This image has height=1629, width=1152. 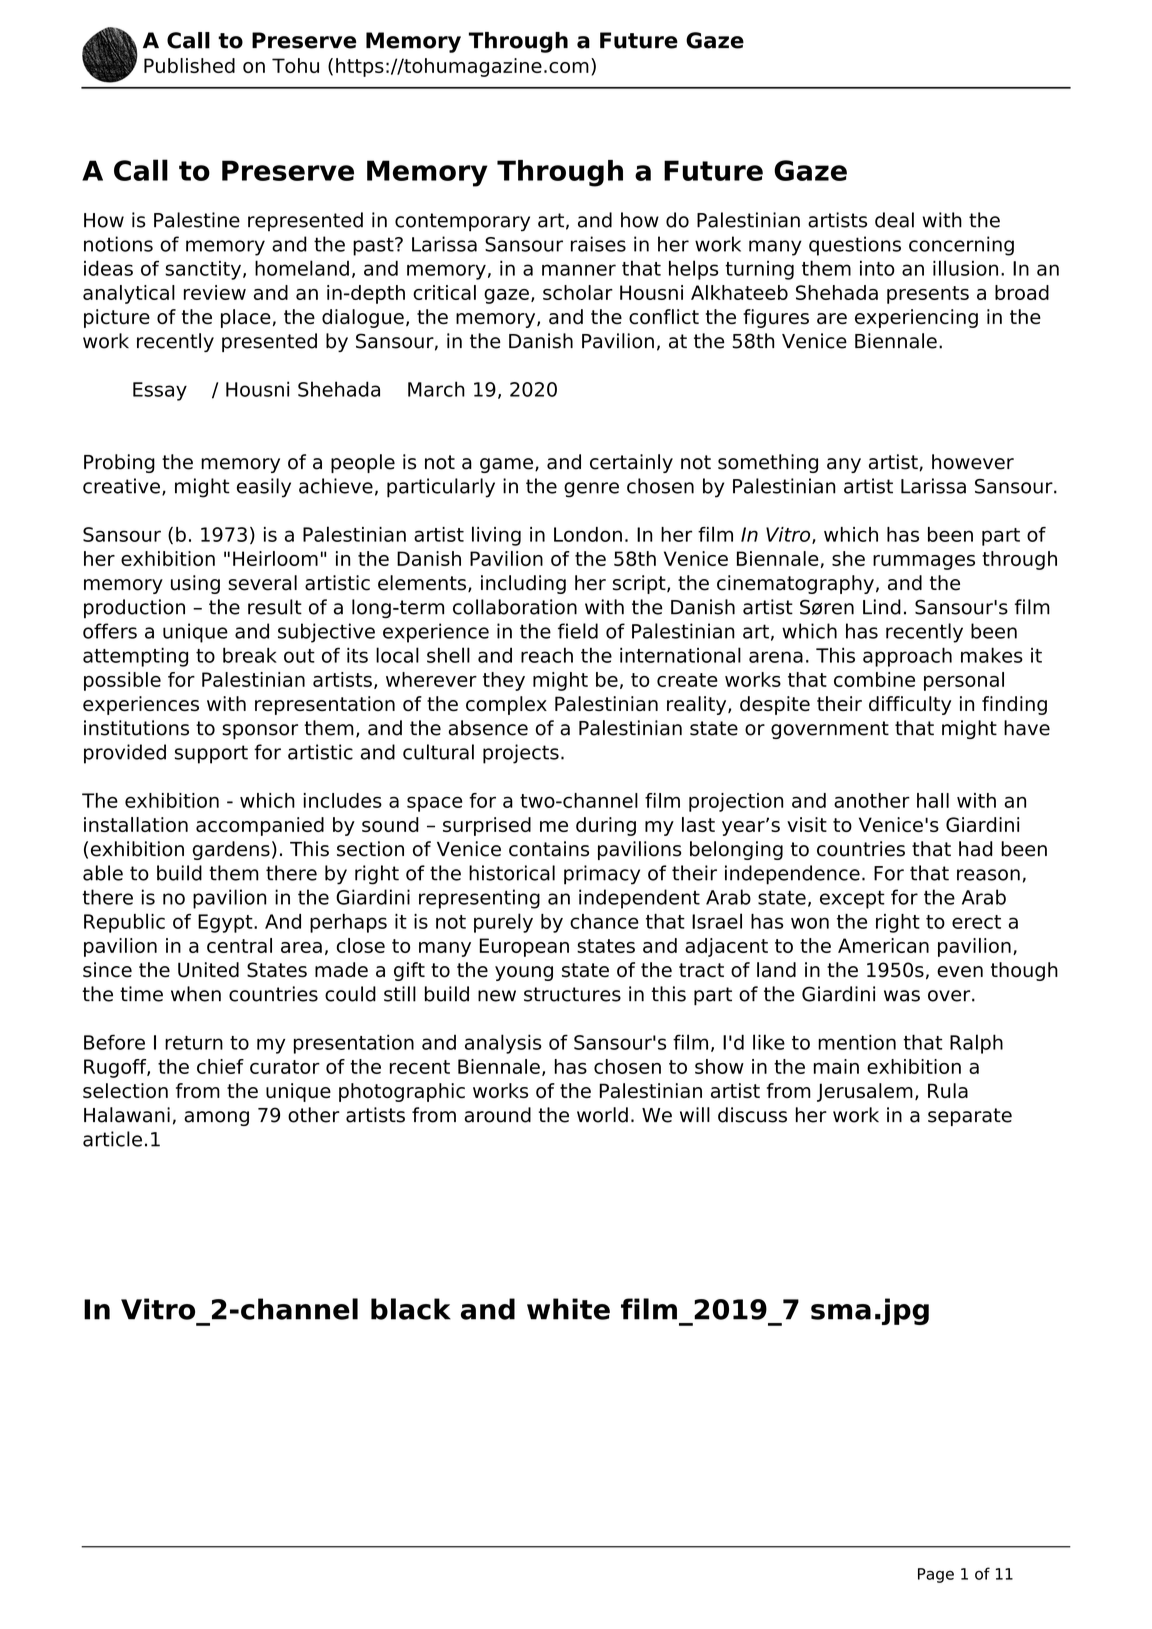 What do you see at coordinates (598, 244) in the image?
I see `raises` at bounding box center [598, 244].
